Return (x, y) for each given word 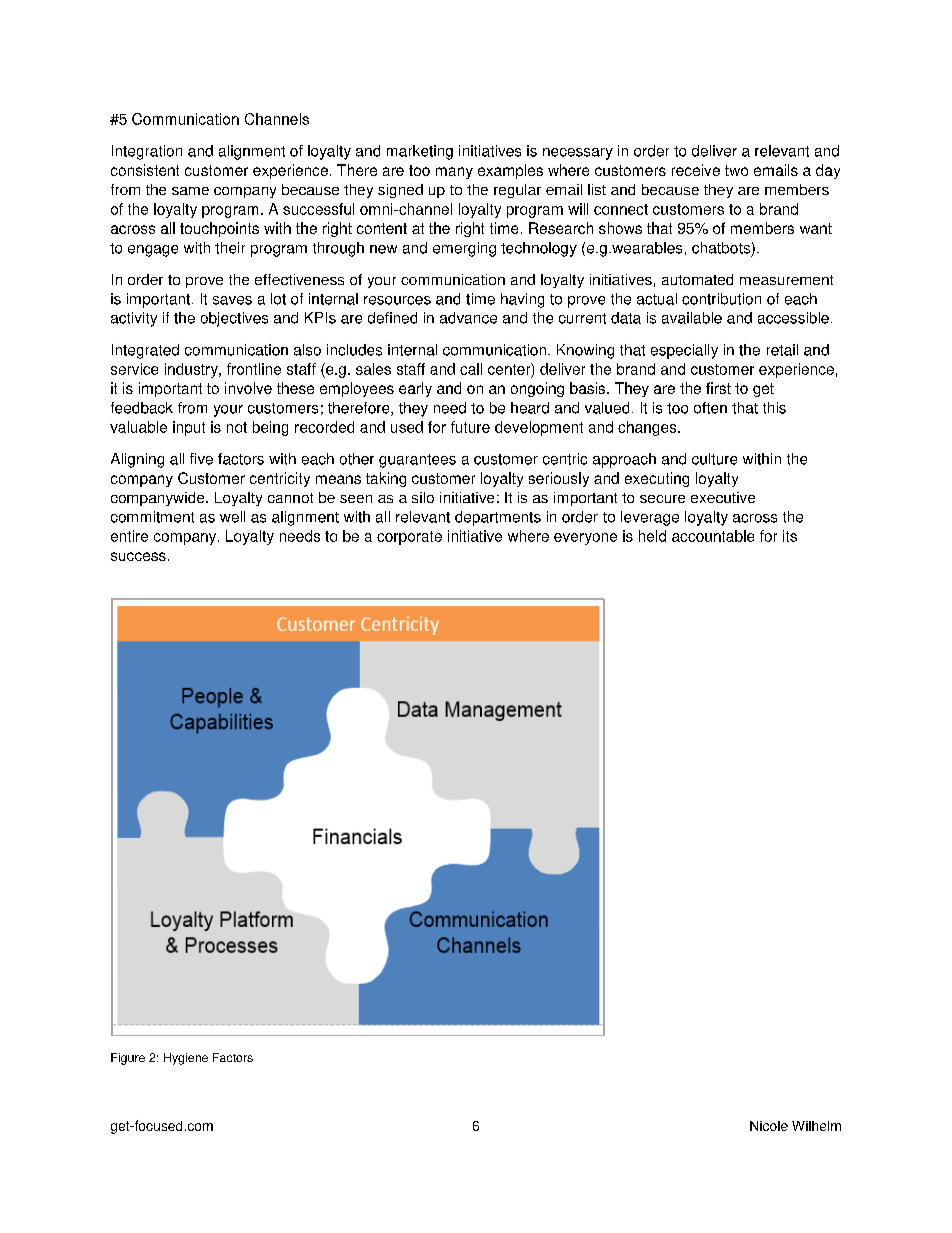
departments (498, 518)
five (201, 459)
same (190, 191)
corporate (409, 538)
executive (723, 497)
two (736, 170)
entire (129, 536)
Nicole (769, 1126)
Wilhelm (816, 1126)
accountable (713, 536)
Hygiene (186, 1059)
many (454, 173)
